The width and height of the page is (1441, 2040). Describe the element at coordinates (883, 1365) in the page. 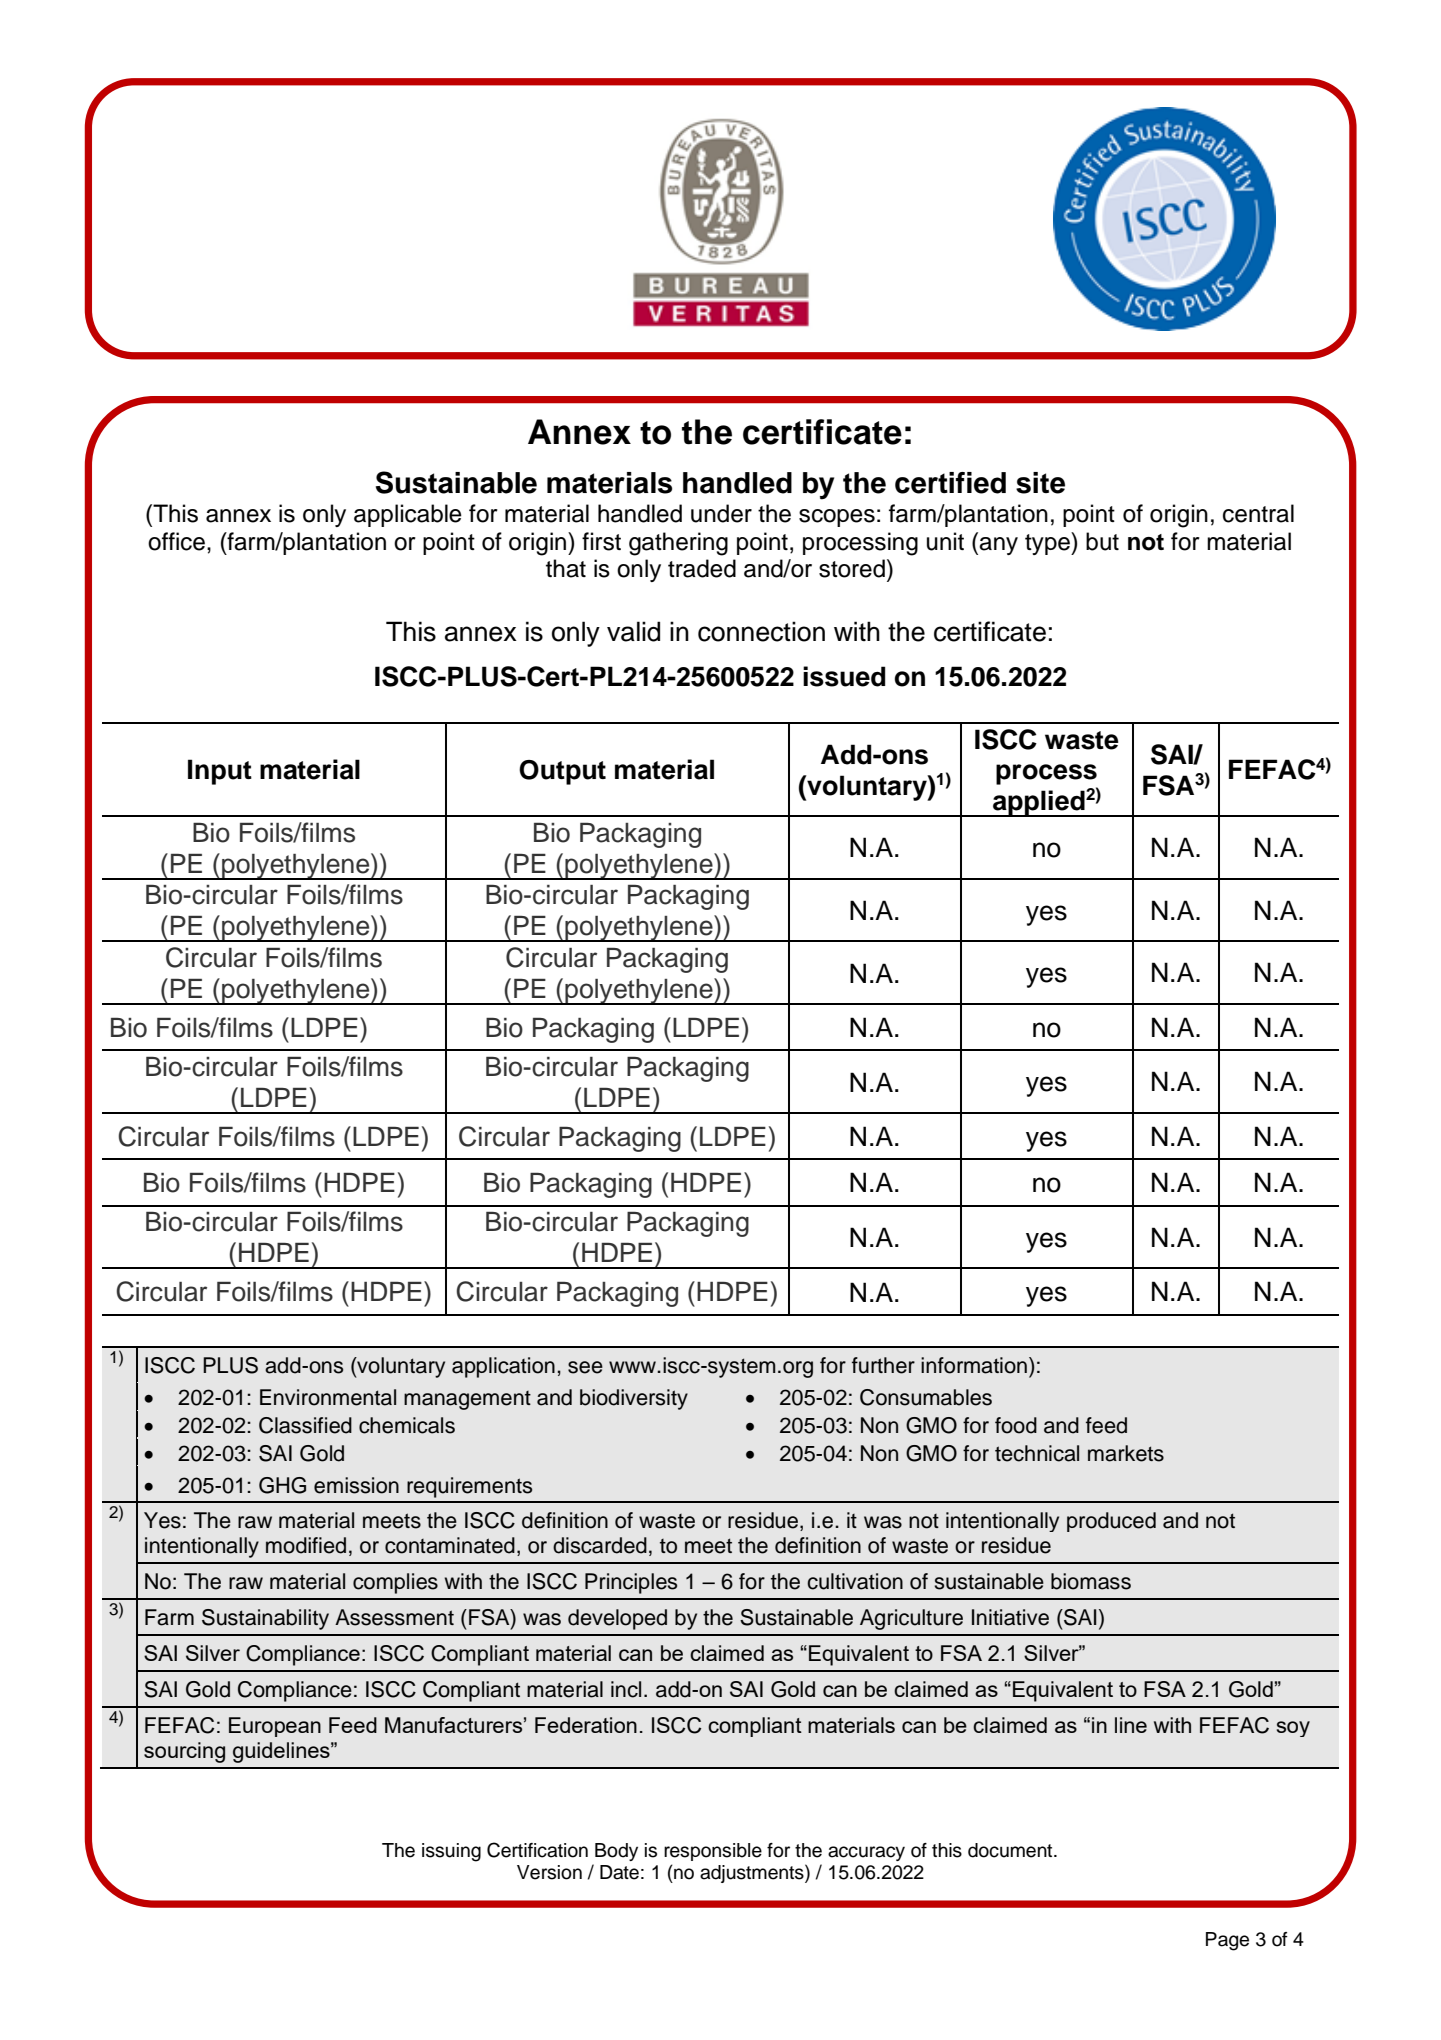

I see `further` at that location.
